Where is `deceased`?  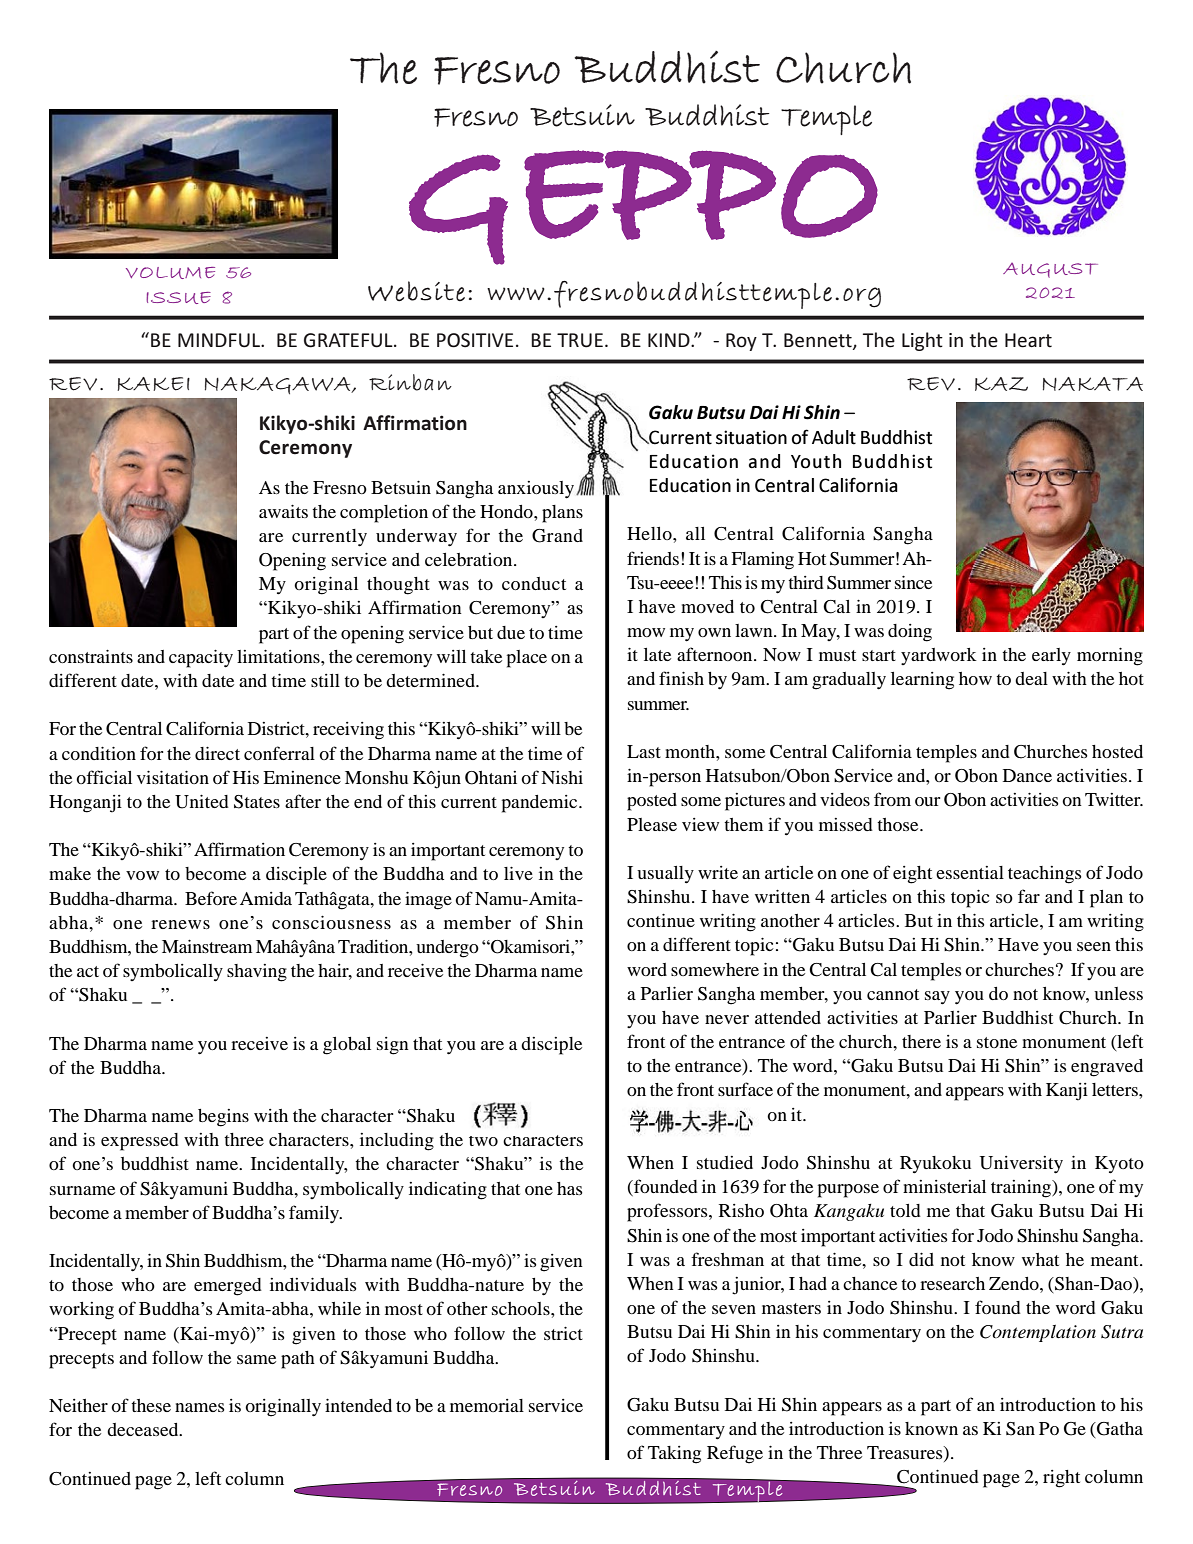 deceased is located at coordinates (144, 1429).
